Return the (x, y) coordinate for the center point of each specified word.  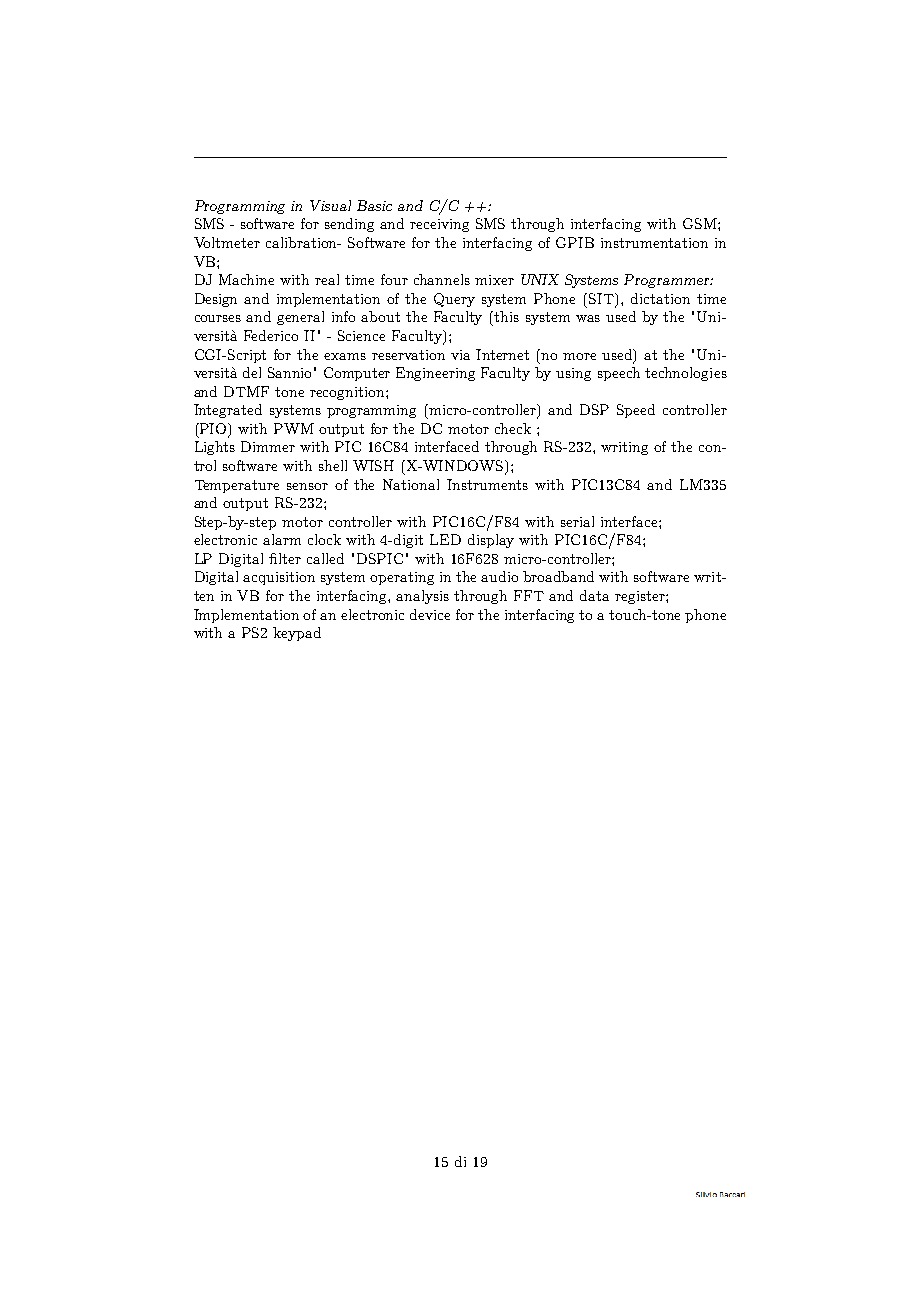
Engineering (435, 374)
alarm (282, 539)
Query (454, 300)
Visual (330, 205)
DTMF (246, 391)
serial (577, 521)
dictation (660, 298)
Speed (636, 411)
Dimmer (268, 446)
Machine (246, 279)
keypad (297, 634)
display (491, 541)
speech (619, 374)
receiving (439, 225)
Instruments (487, 484)
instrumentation (654, 243)
